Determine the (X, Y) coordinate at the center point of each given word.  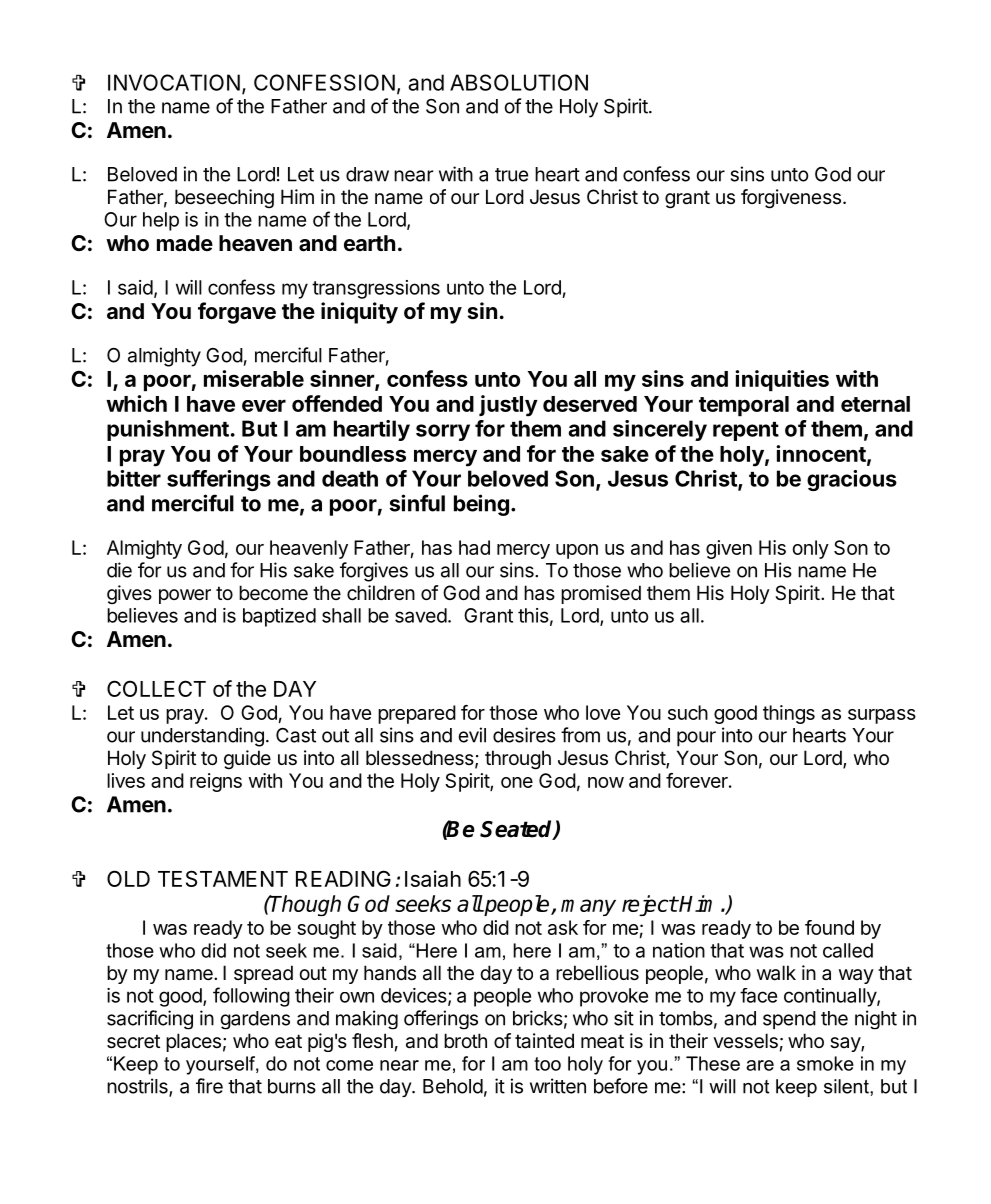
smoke (825, 1063)
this (533, 615)
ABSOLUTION (519, 82)
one (517, 782)
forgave (237, 313)
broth (465, 1040)
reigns (216, 782)
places (193, 1042)
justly (508, 406)
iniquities (782, 380)
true (511, 175)
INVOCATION (174, 82)
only (810, 549)
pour (696, 739)
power (185, 596)
